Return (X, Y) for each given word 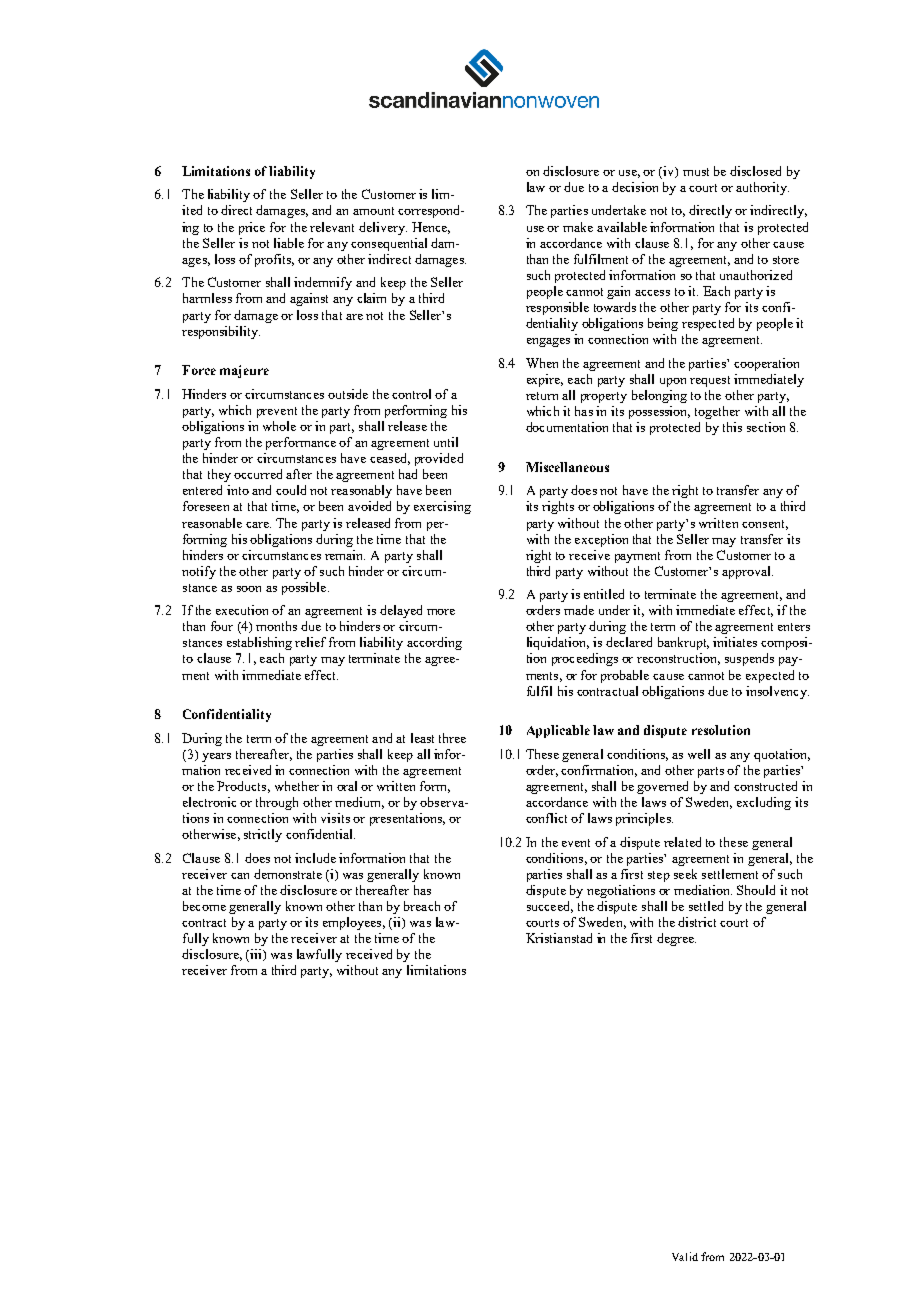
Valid (685, 1256)
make (578, 227)
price (252, 228)
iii (257, 955)
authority (762, 188)
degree (676, 939)
